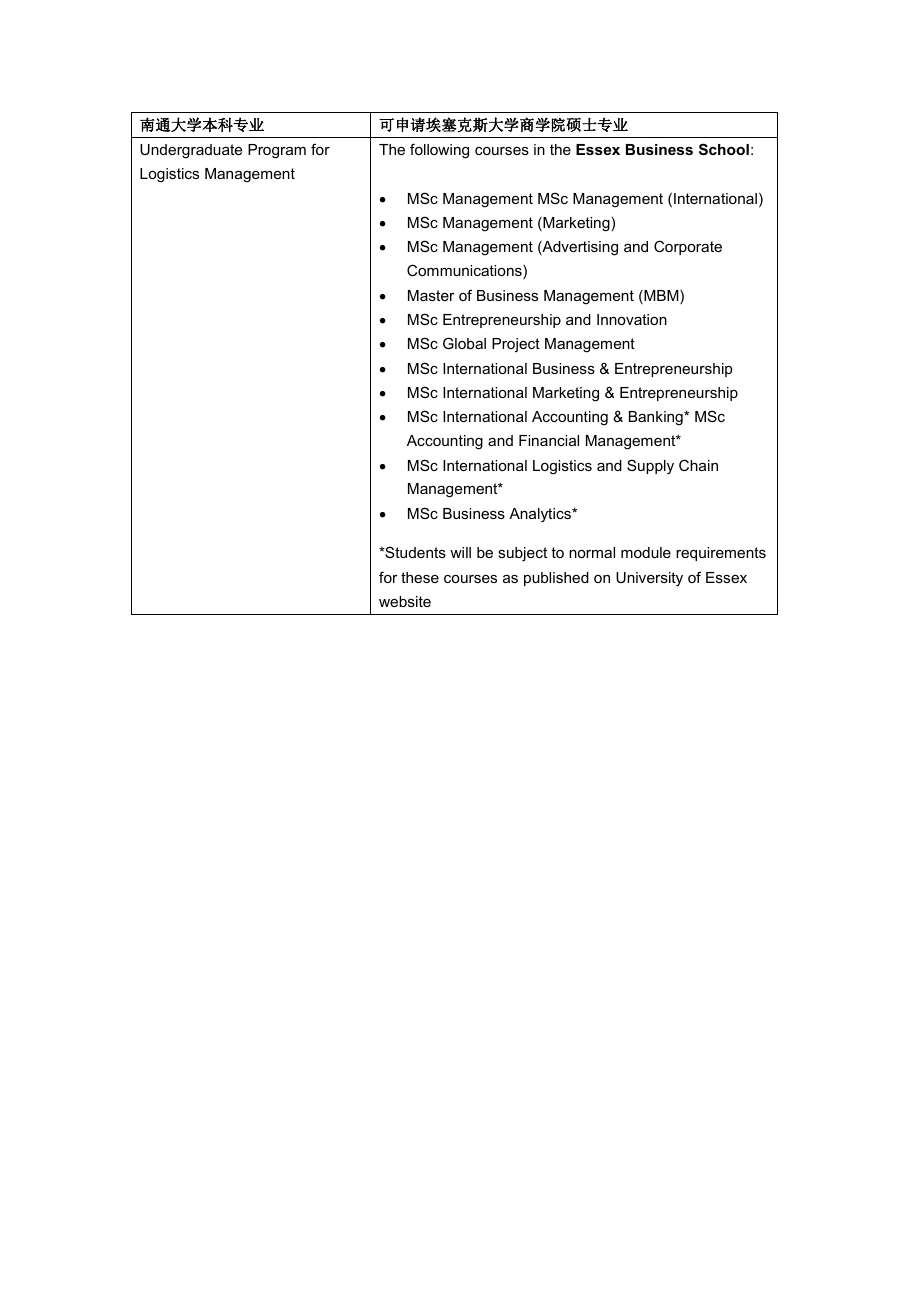 The image size is (924, 1308). I want to click on Supply, so click(650, 467).
